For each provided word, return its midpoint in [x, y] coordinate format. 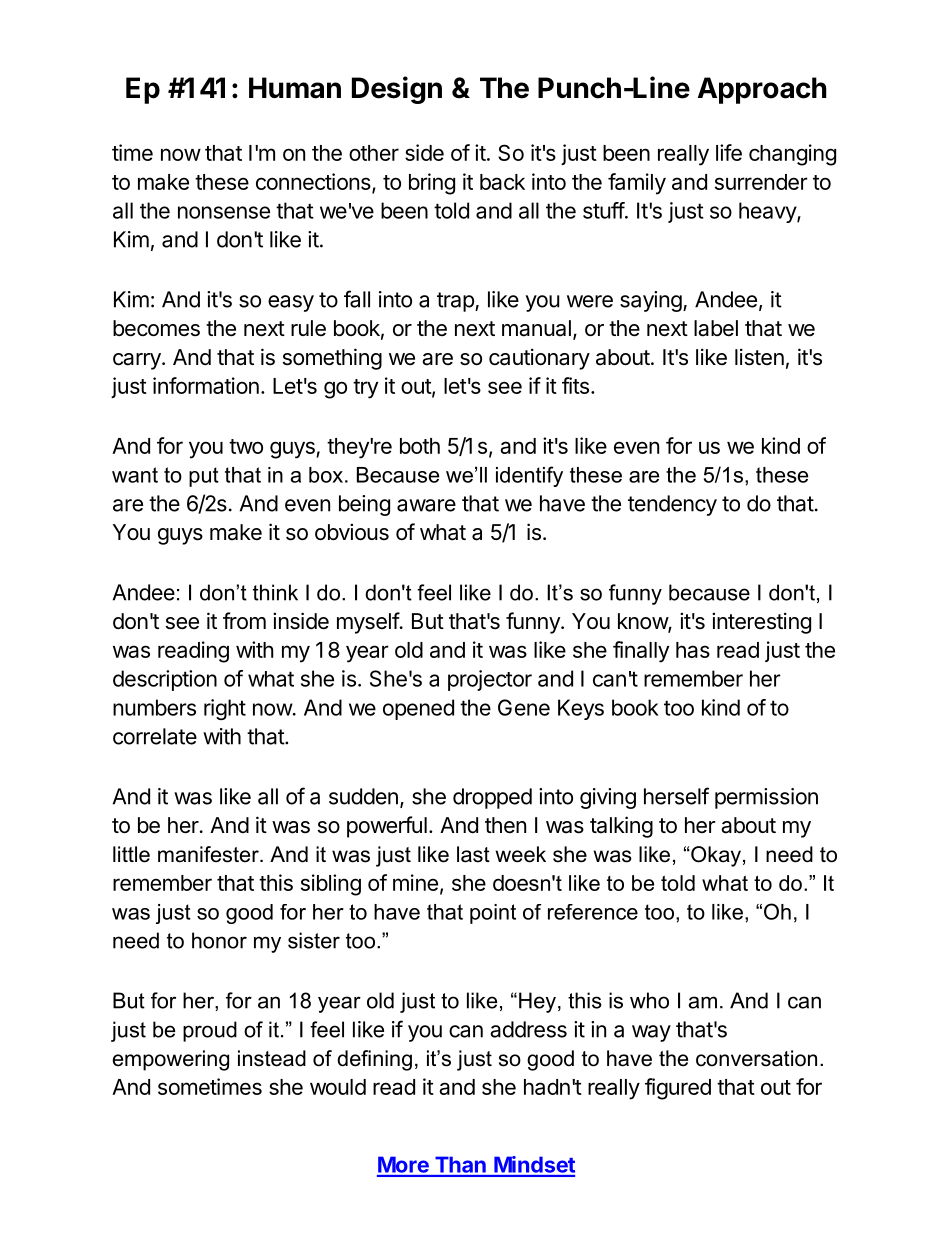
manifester [209, 854]
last [473, 854]
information [206, 385]
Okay [715, 856]
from [244, 621]
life [729, 152]
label [716, 328]
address [528, 1029]
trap [456, 302]
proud [210, 1031]
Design [397, 90]
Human [295, 88]
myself [368, 623]
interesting [761, 623]
